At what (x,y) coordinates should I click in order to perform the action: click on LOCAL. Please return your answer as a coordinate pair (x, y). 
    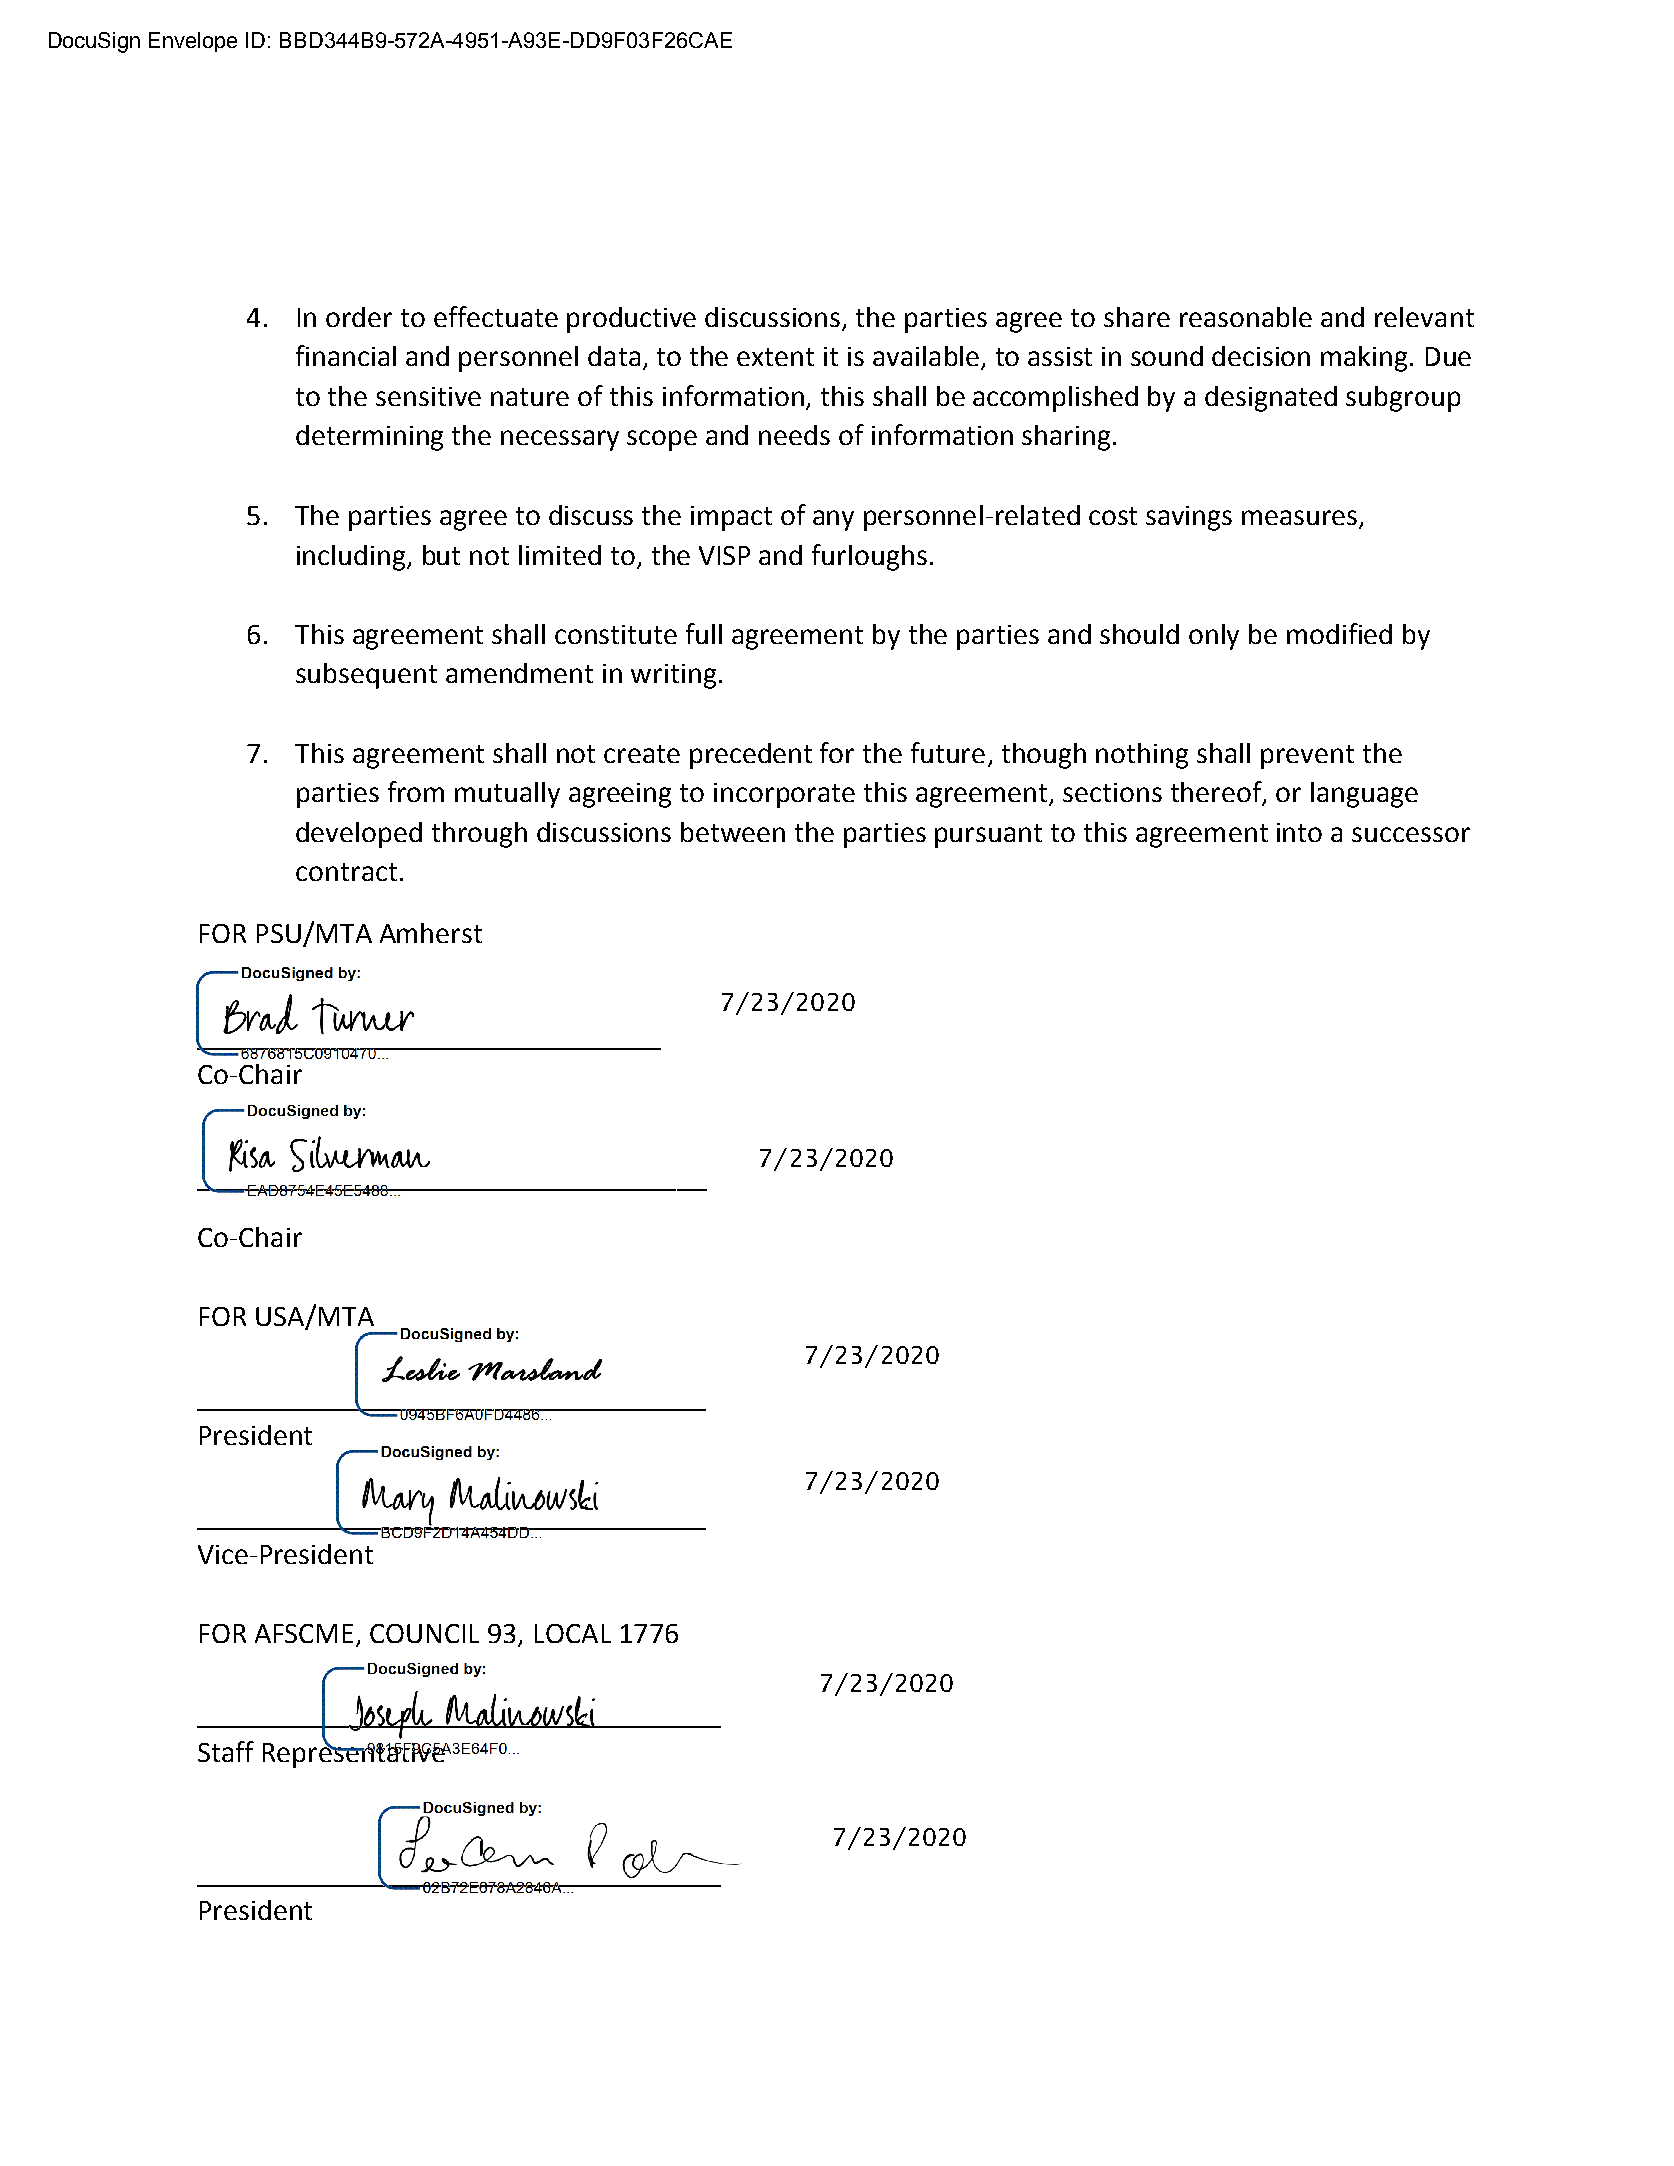
    Looking at the image, I should click on (573, 1633).
